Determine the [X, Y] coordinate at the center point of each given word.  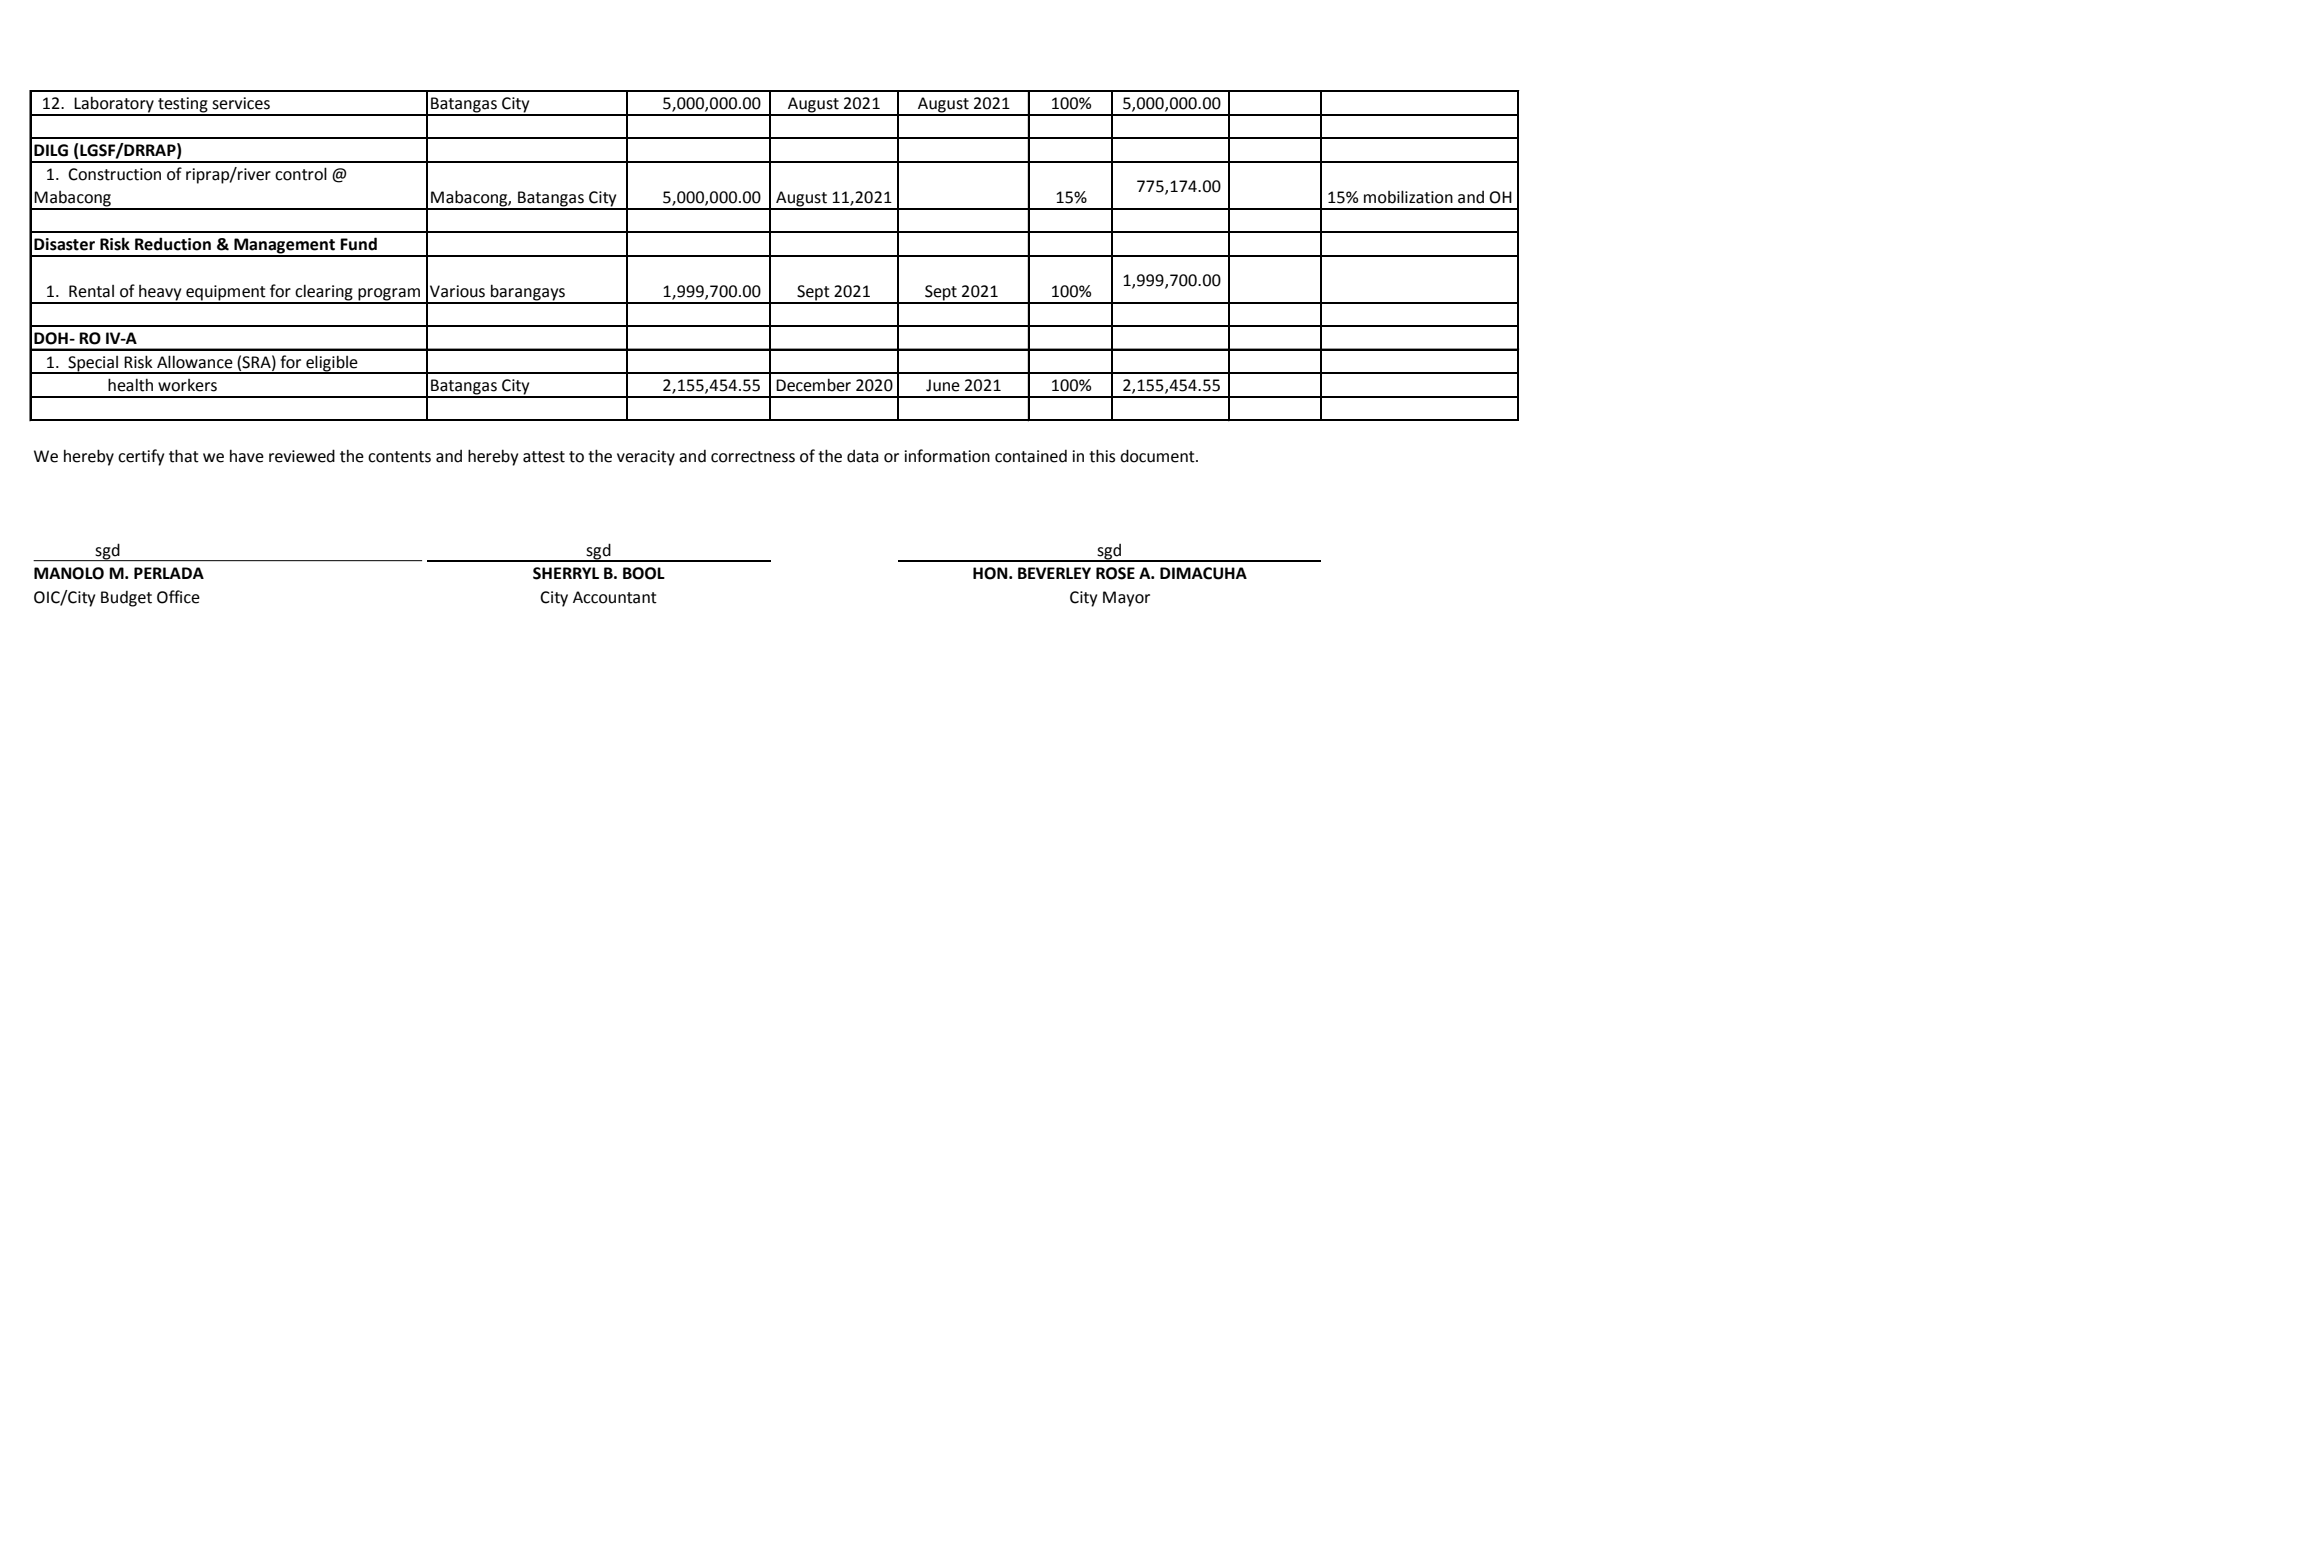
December [813, 385]
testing [183, 106]
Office [178, 597]
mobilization [1408, 197]
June [943, 385]
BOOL [644, 573]
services [241, 103]
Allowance [195, 362]
